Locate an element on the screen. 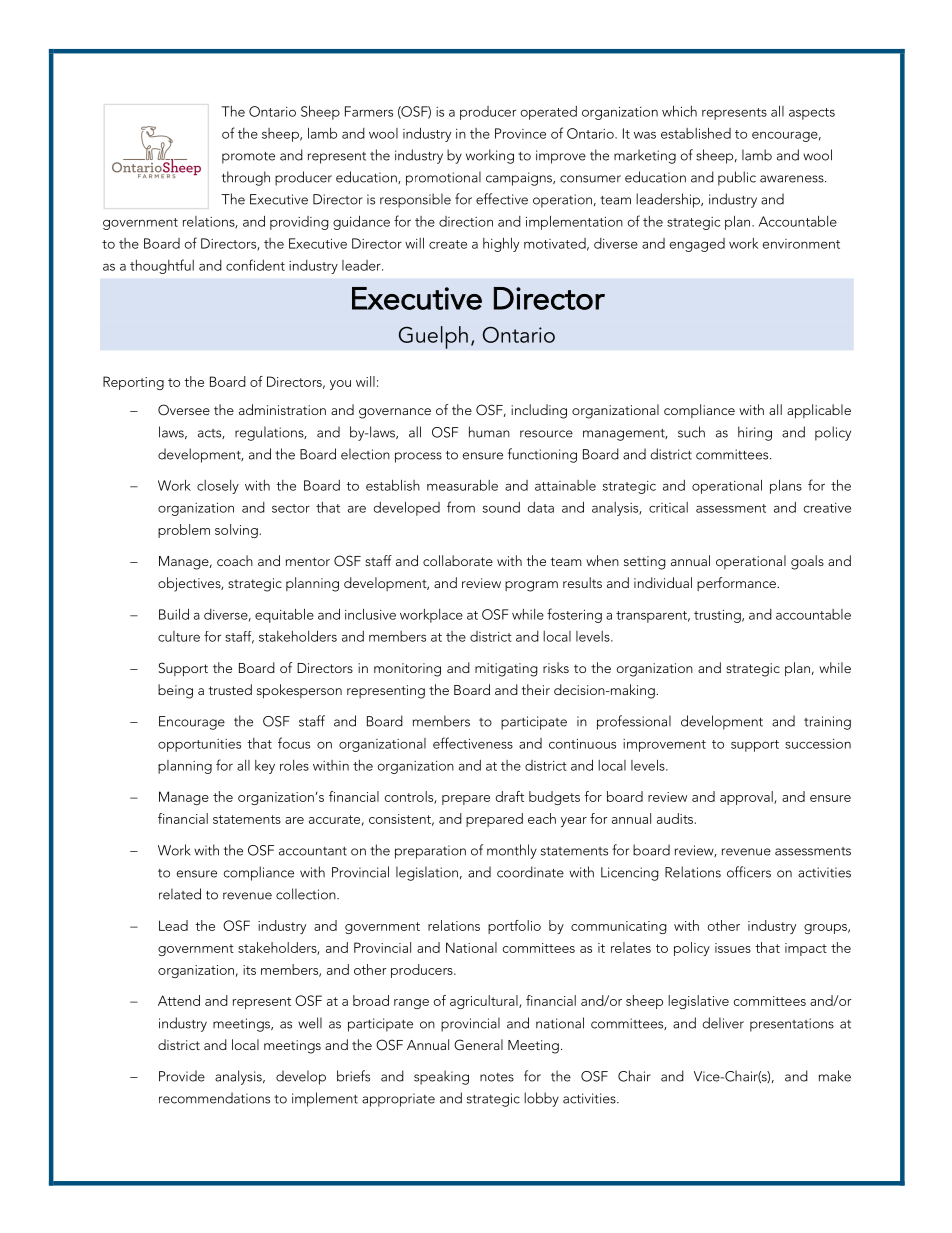  promote is located at coordinates (248, 158).
